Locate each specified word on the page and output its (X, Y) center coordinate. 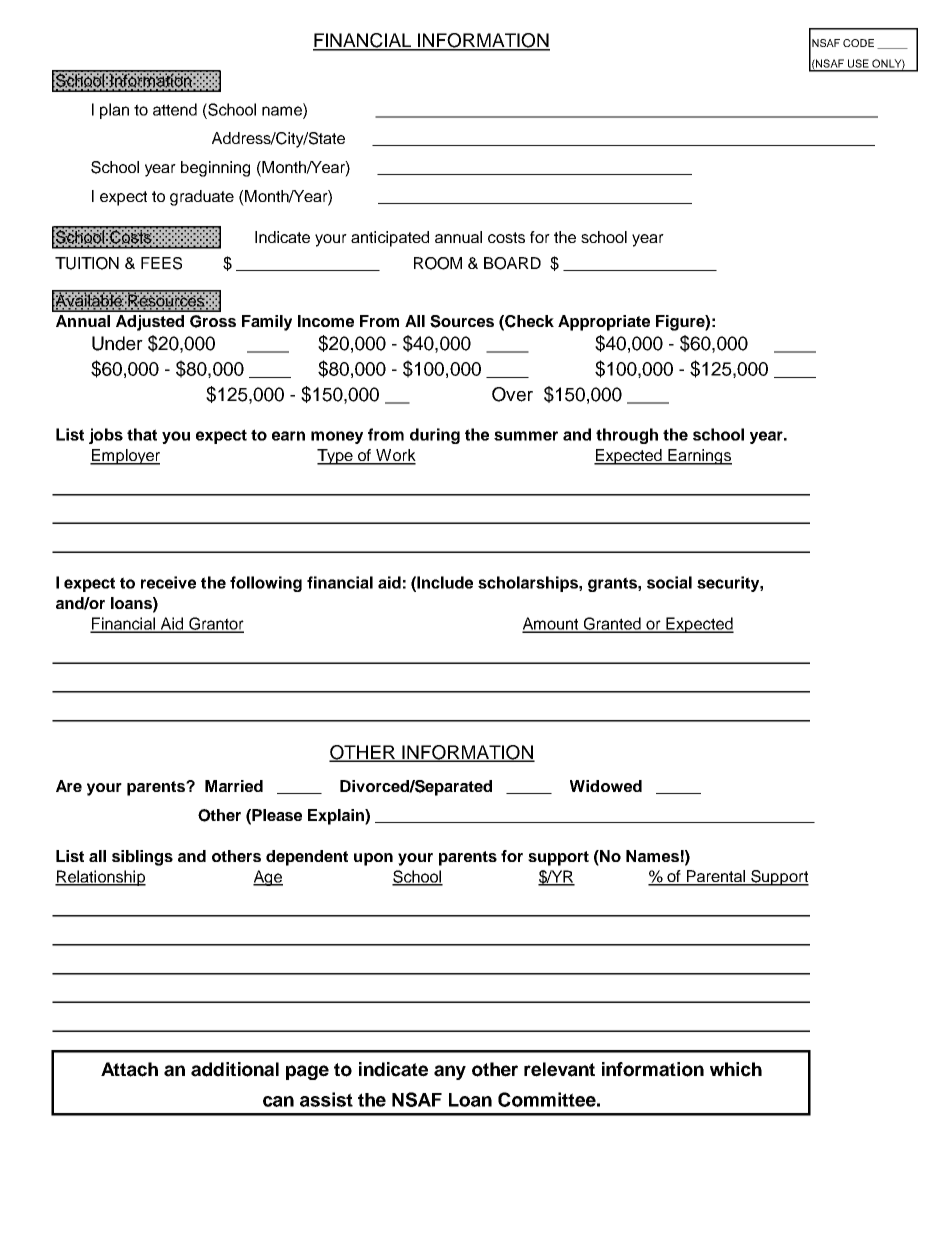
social (669, 582)
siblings (142, 858)
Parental (716, 877)
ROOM (438, 263)
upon (373, 859)
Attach (129, 1069)
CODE (858, 43)
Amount (551, 624)
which (736, 1069)
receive (168, 582)
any (450, 1072)
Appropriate (604, 323)
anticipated (390, 239)
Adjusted (150, 323)
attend (175, 109)
